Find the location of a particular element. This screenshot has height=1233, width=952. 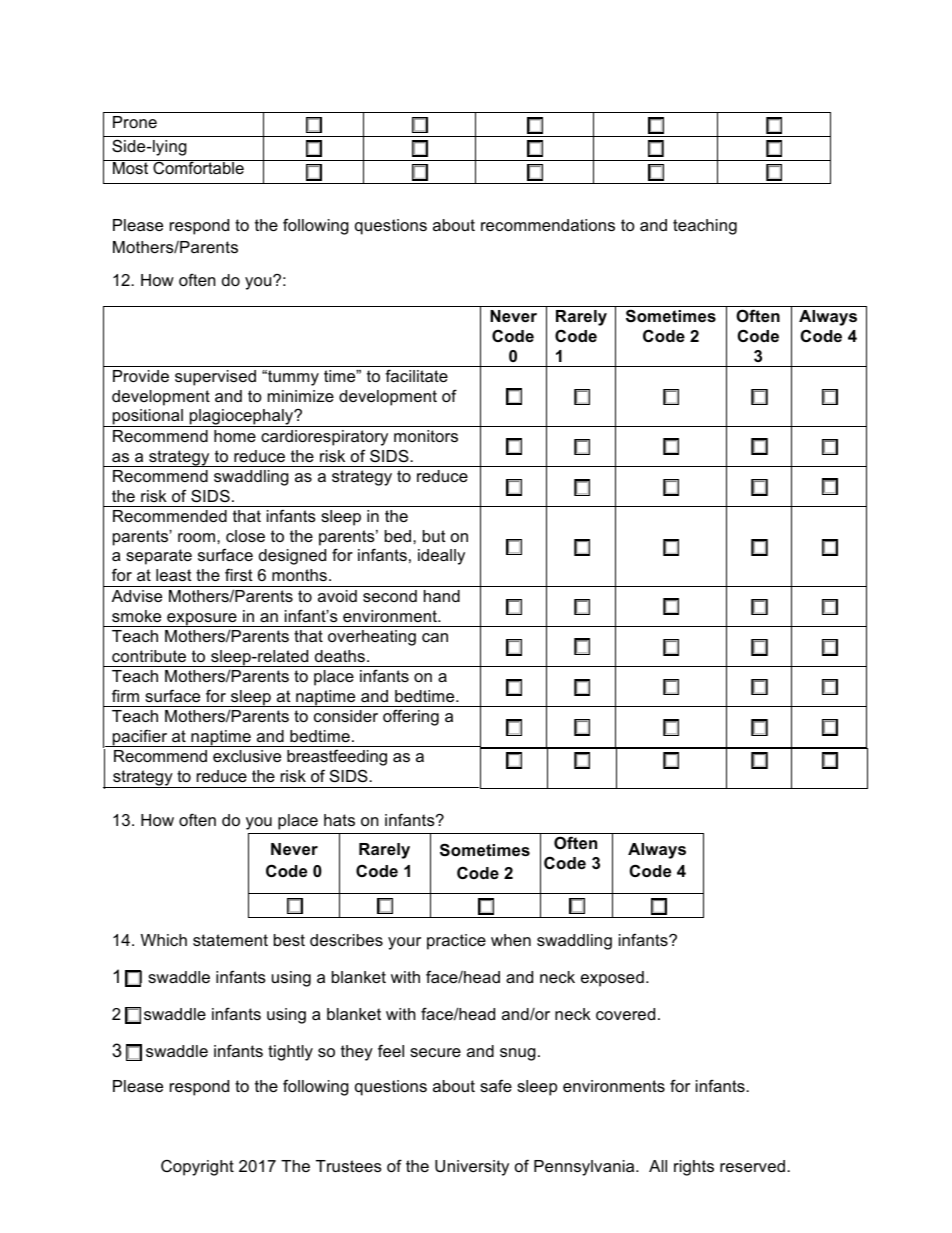

ideally is located at coordinates (441, 557).
